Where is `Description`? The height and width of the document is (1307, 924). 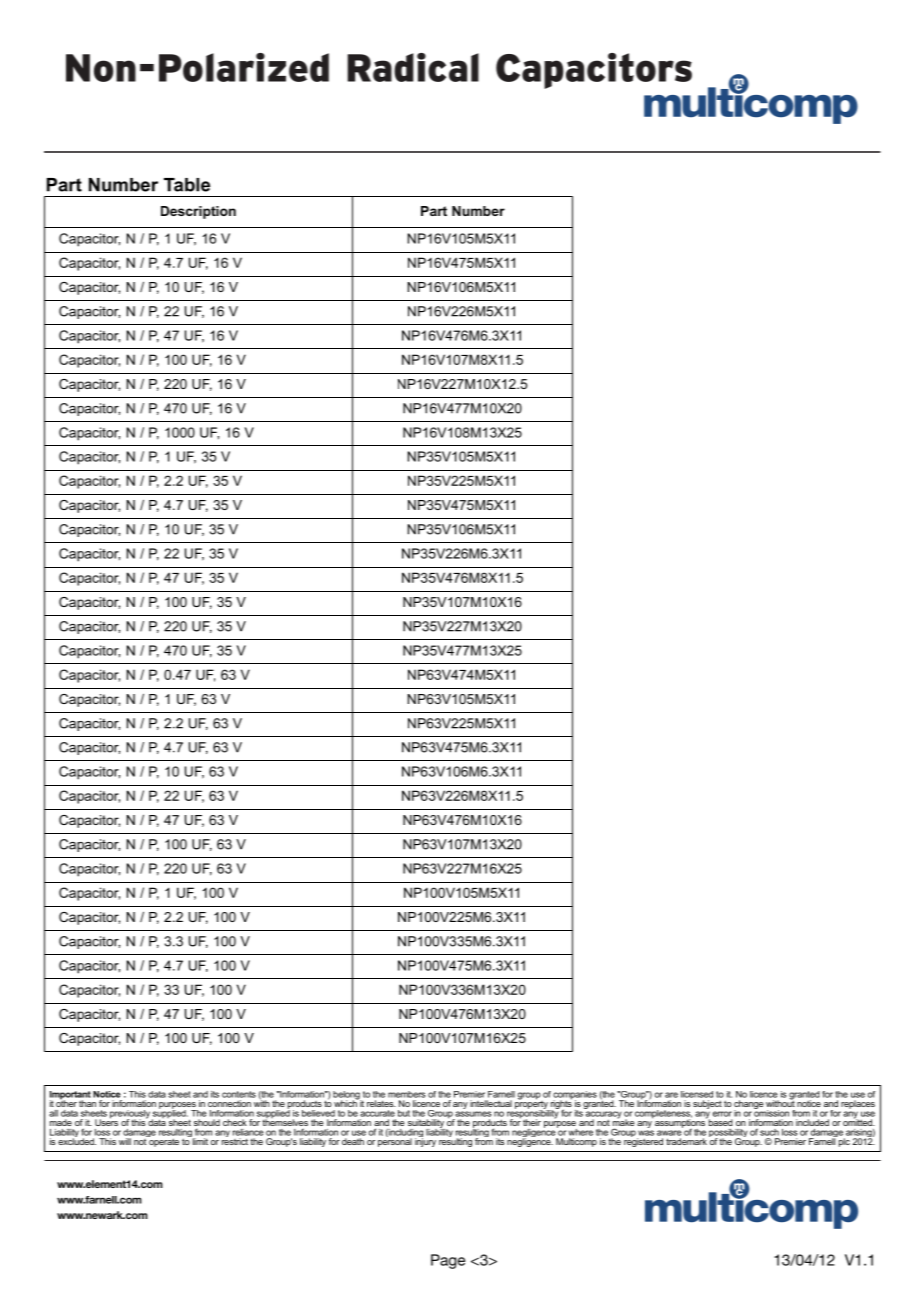
Description is located at coordinates (198, 212).
